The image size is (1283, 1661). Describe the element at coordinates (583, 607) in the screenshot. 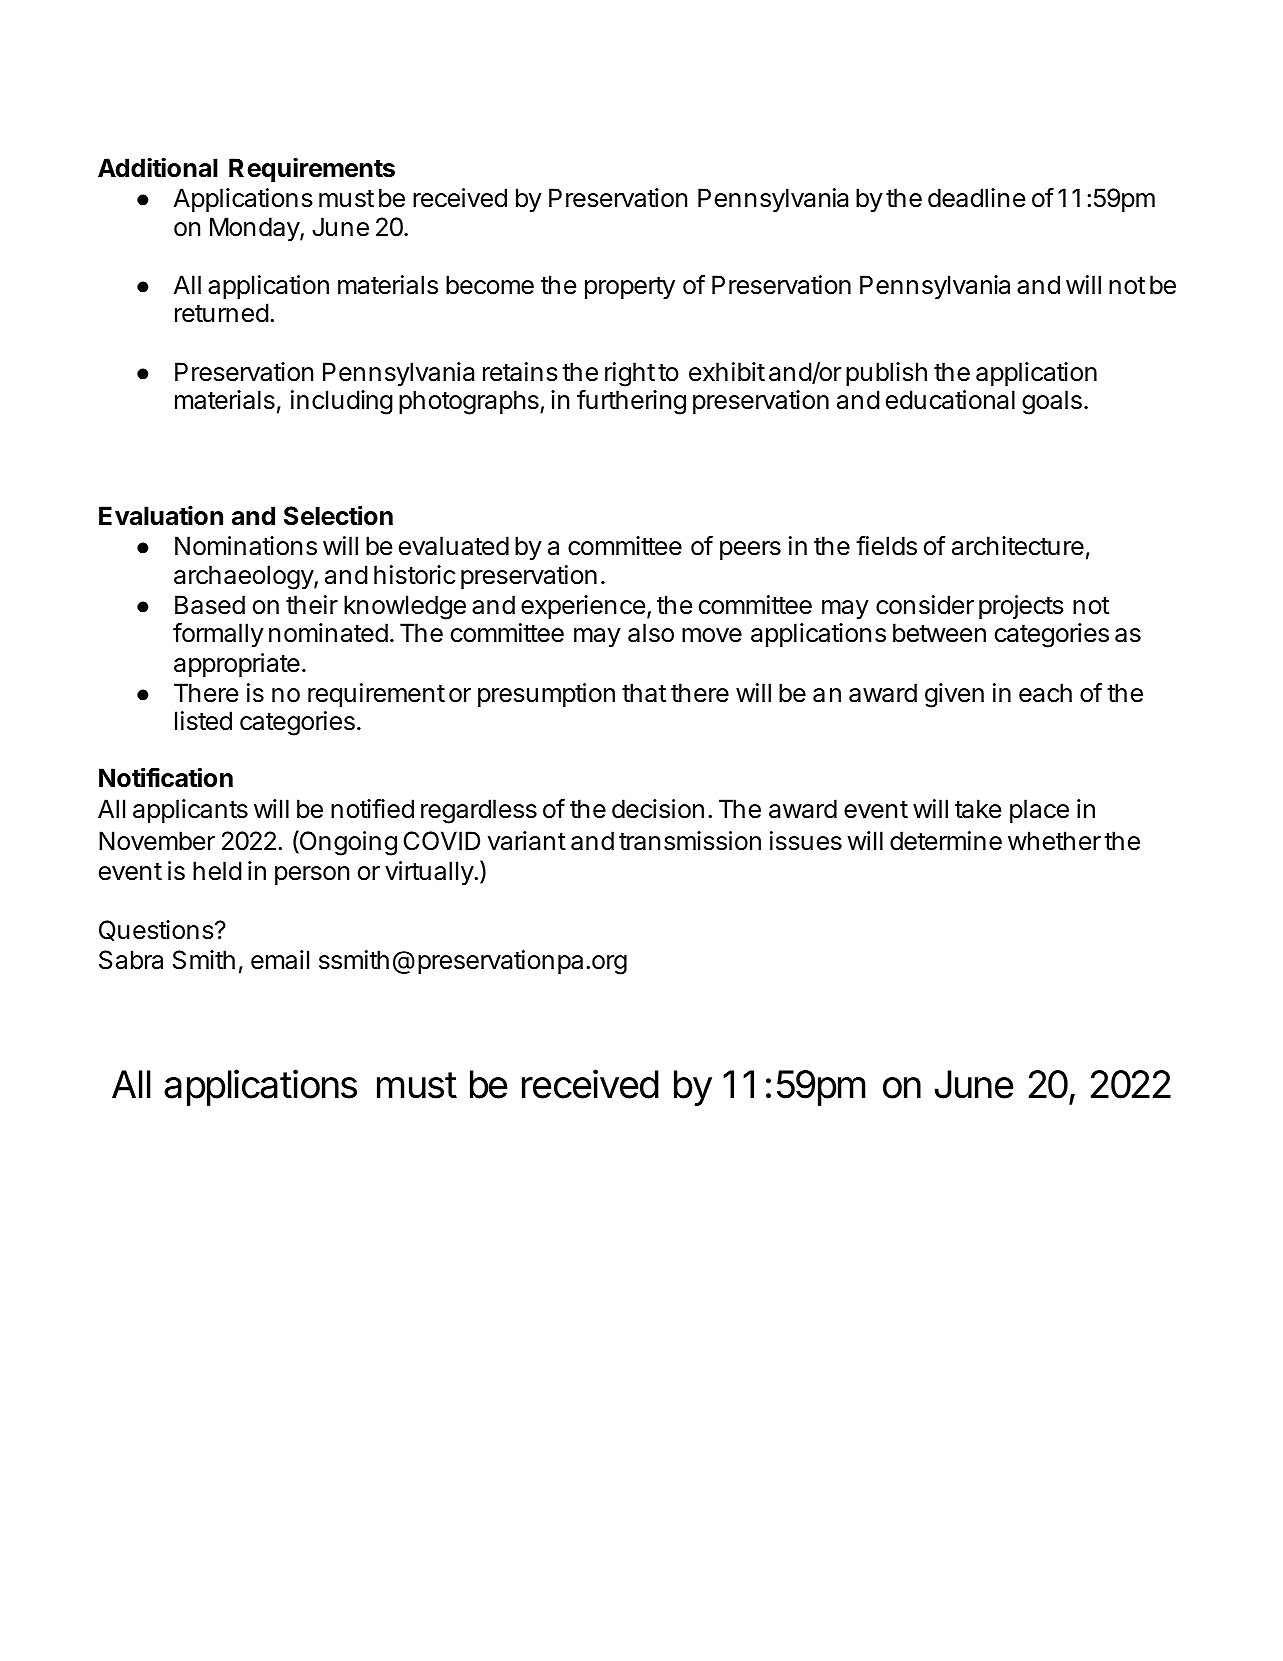

I see `experience` at that location.
